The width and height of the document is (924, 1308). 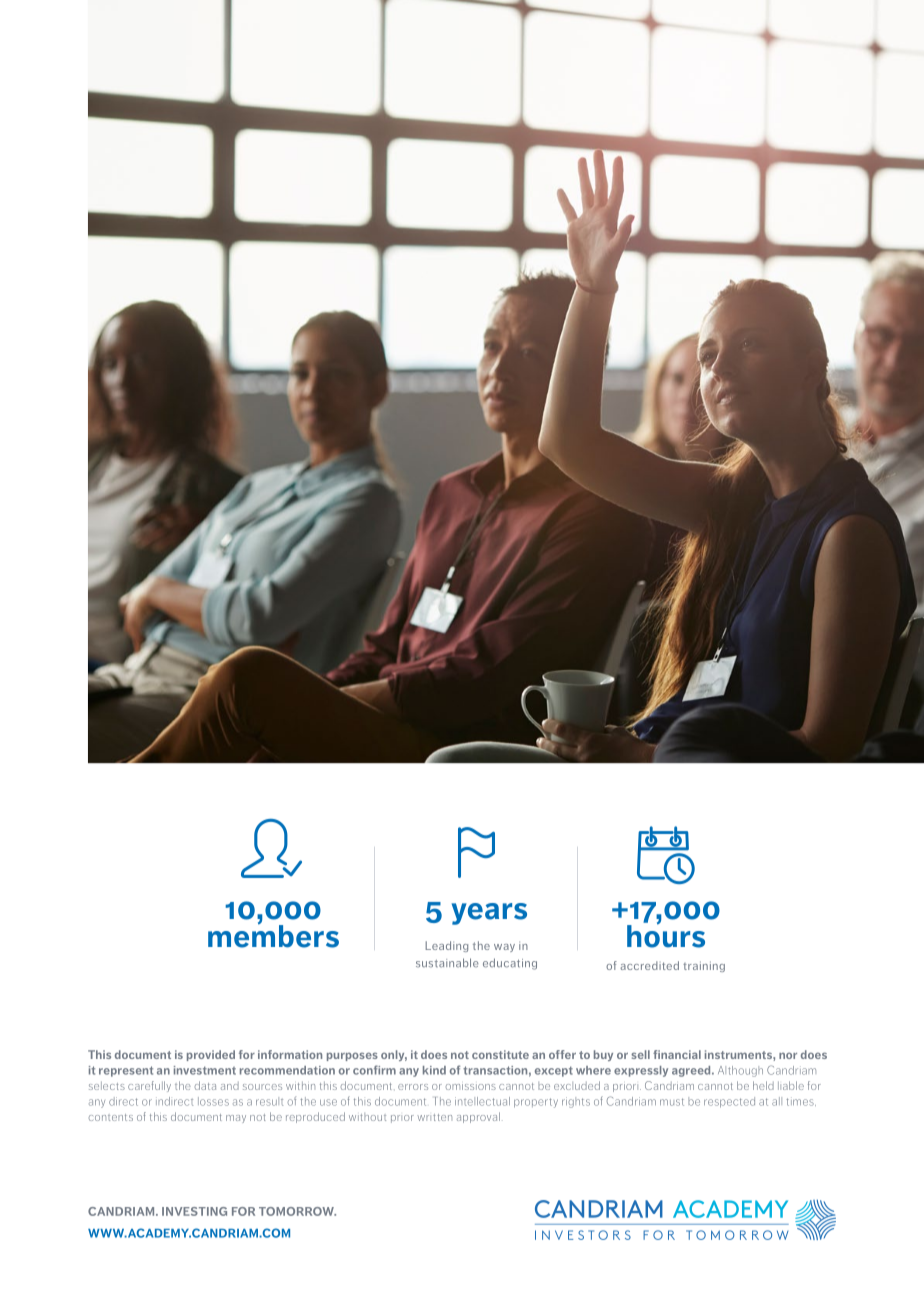 I want to click on hours, so click(x=666, y=935).
